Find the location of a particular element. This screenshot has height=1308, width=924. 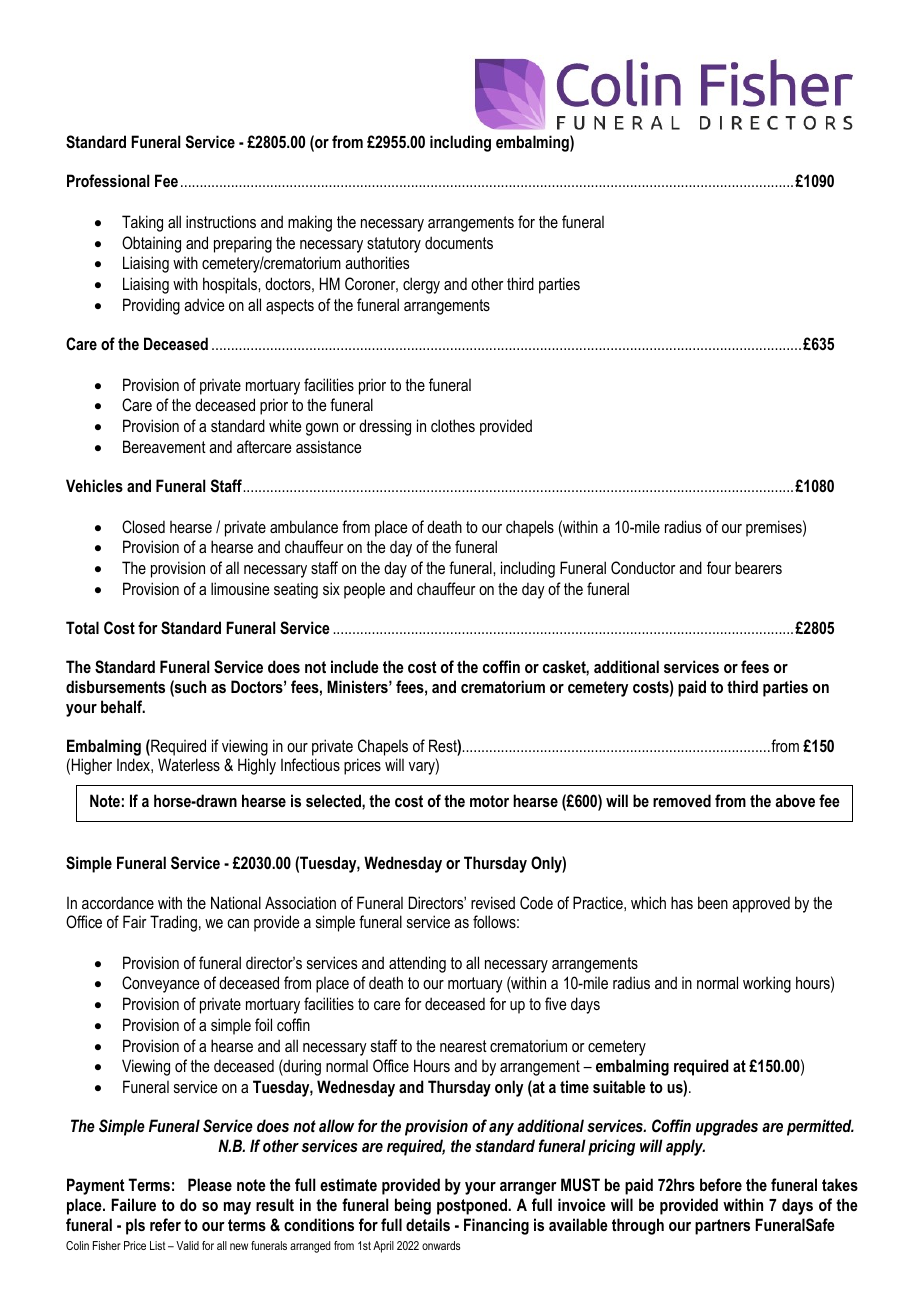

Taking is located at coordinates (142, 223).
